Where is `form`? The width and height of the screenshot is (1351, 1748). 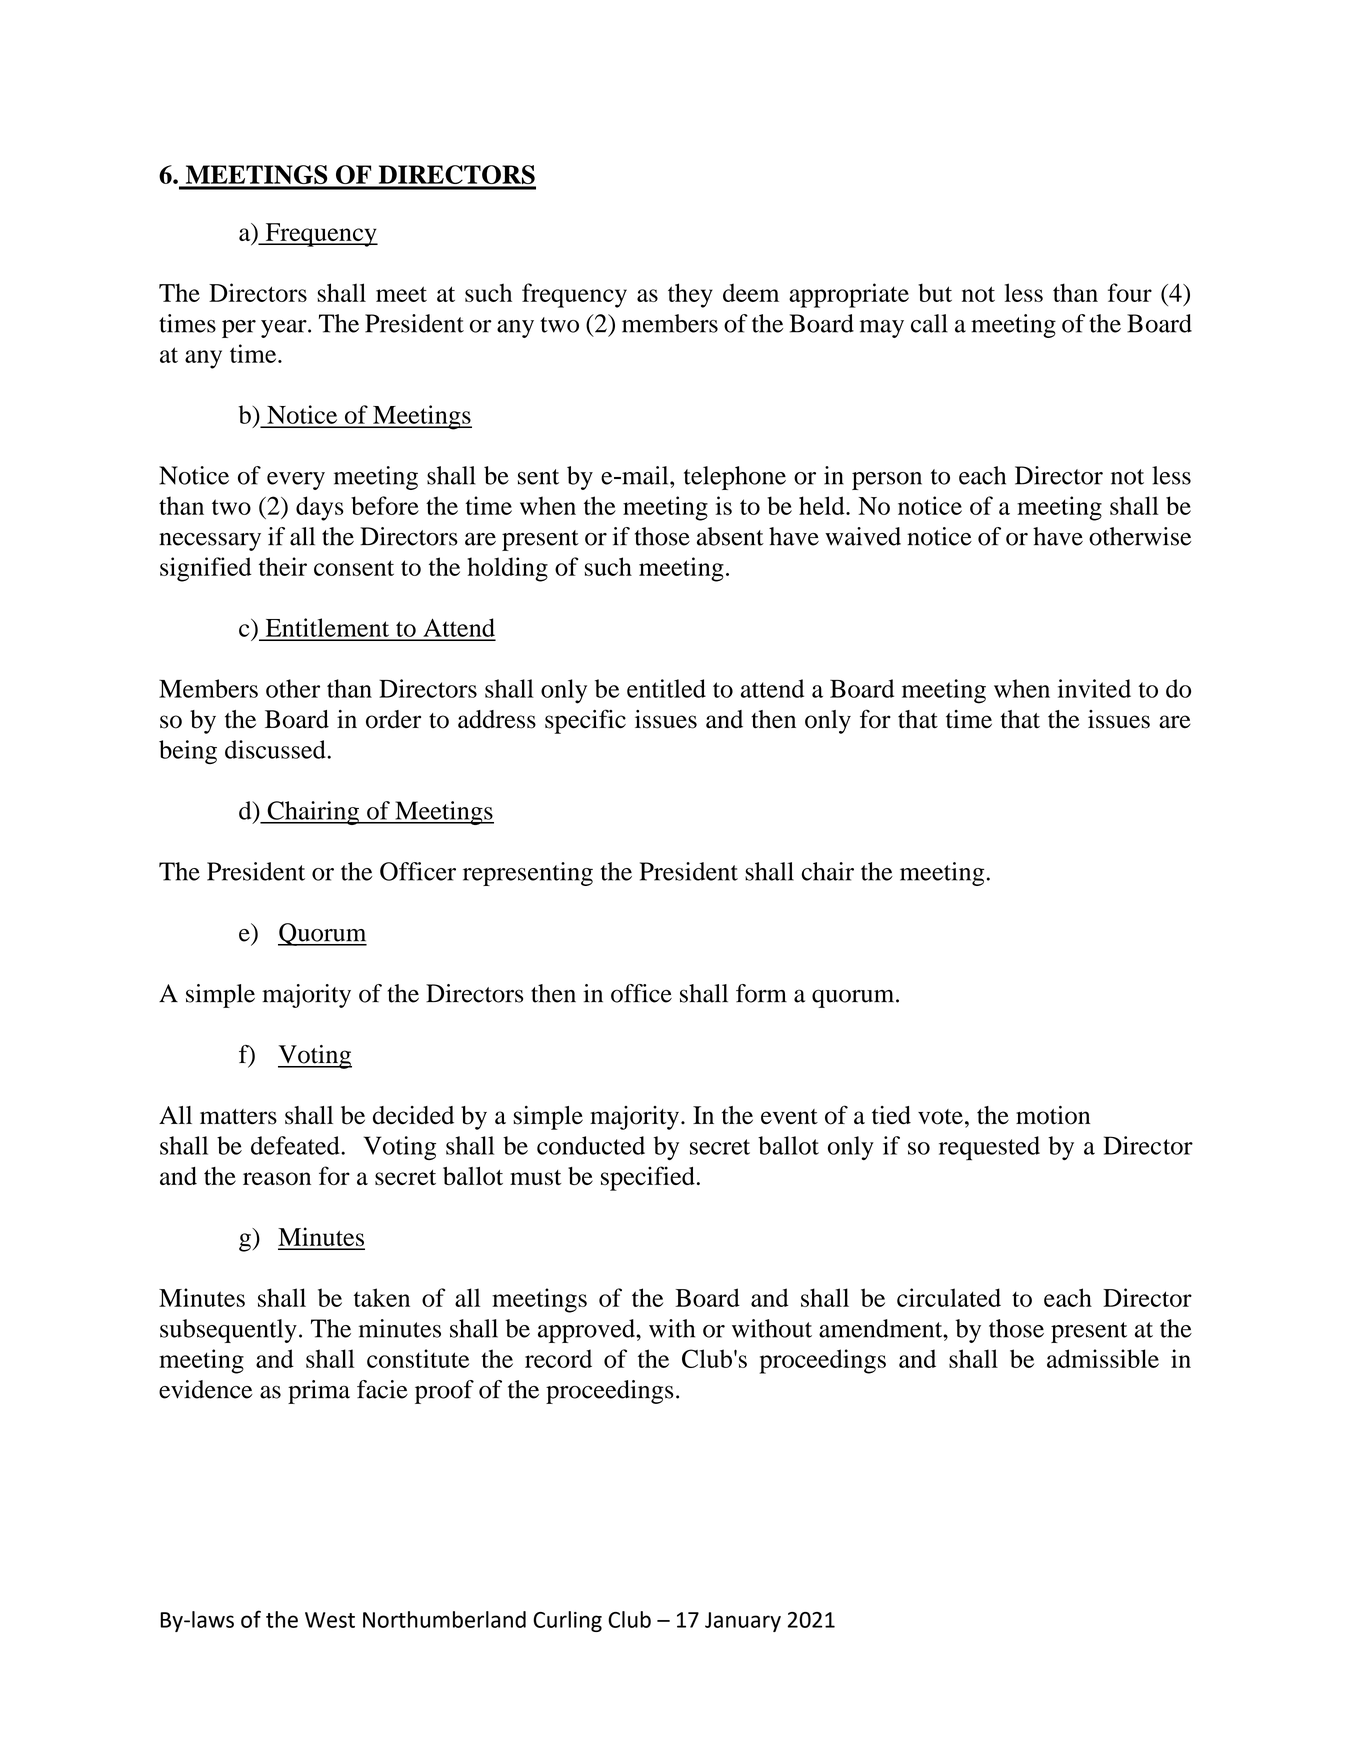 form is located at coordinates (761, 993).
